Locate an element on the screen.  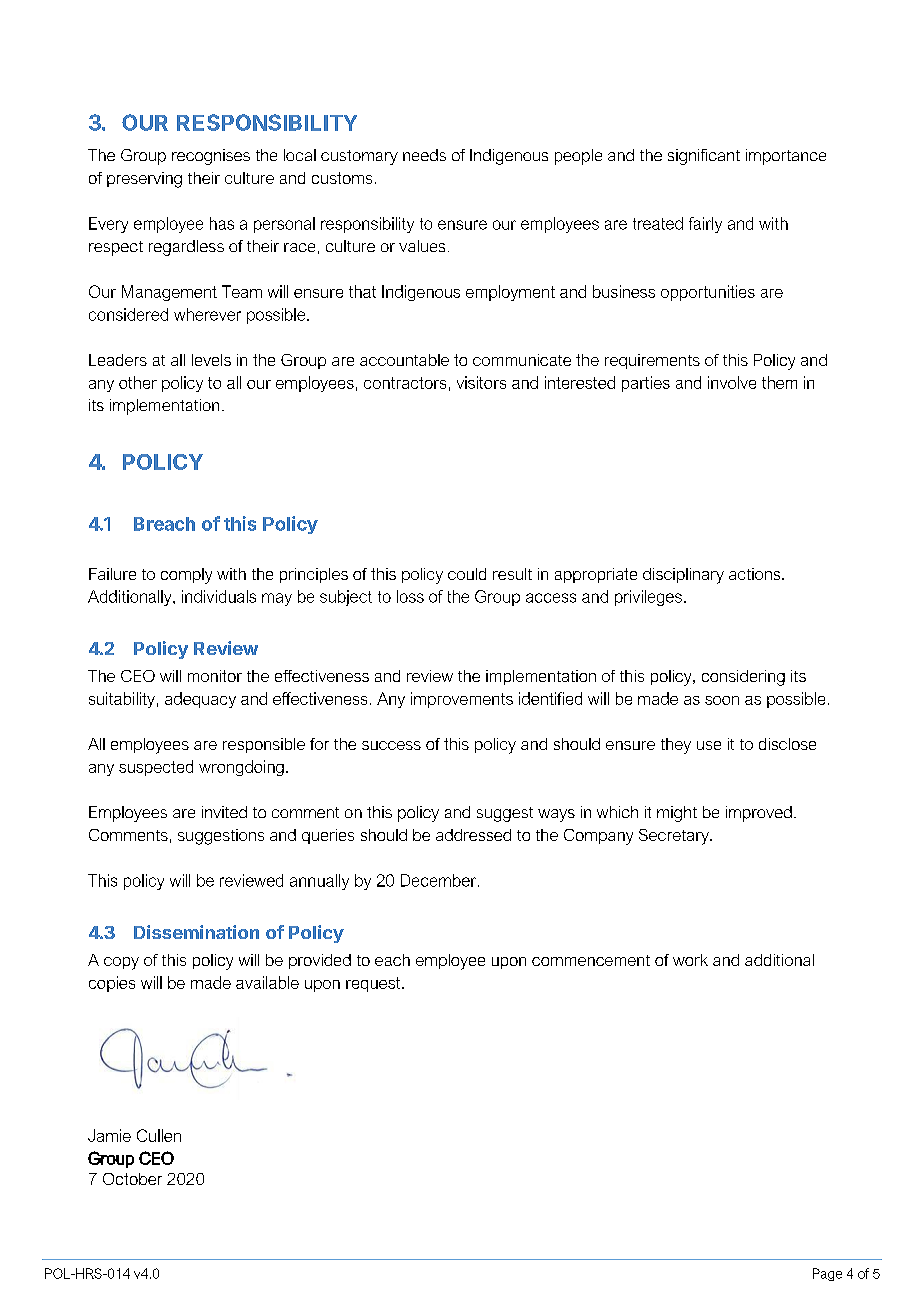
soon is located at coordinates (722, 700).
